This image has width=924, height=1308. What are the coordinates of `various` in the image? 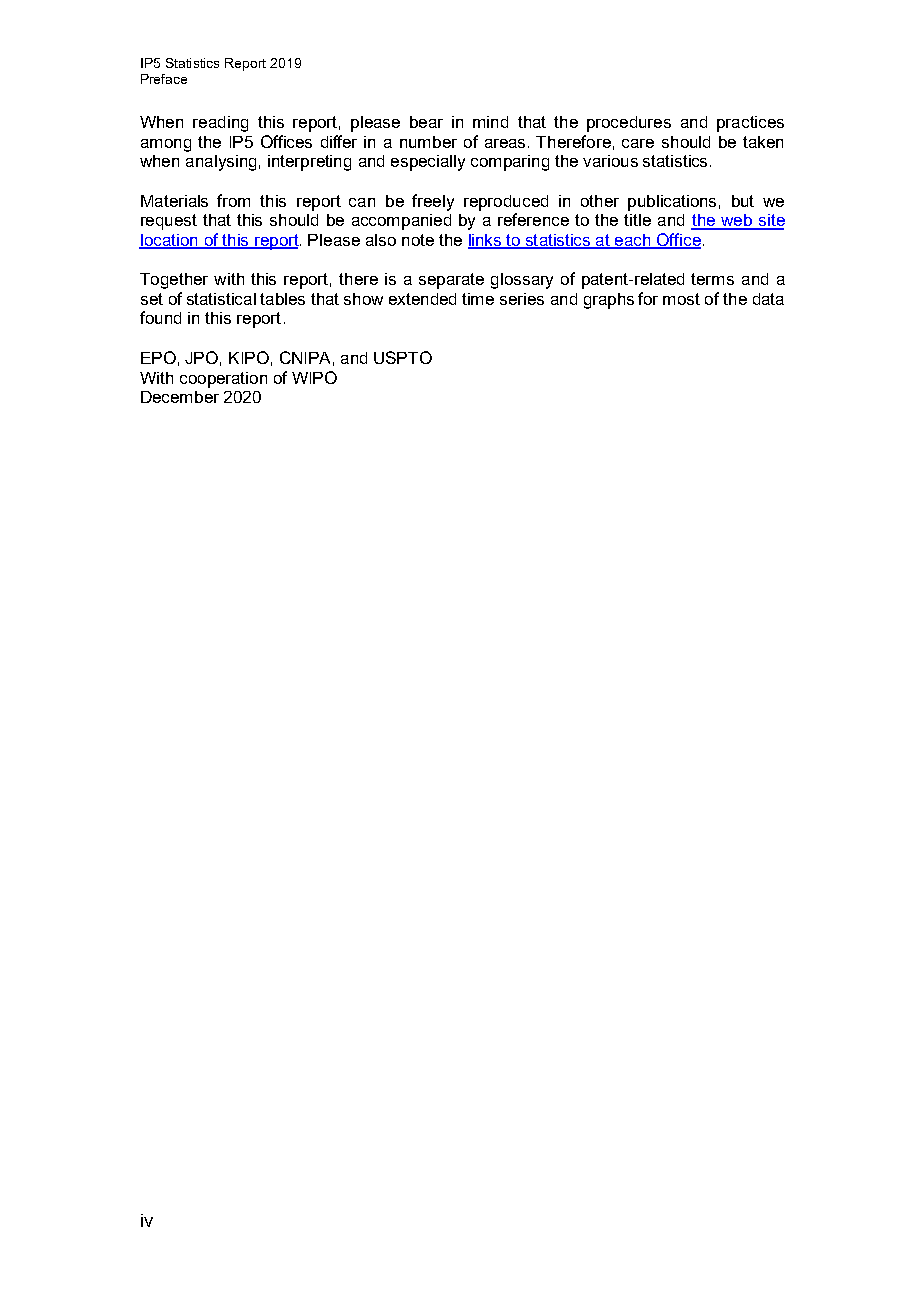 It's located at (610, 161).
